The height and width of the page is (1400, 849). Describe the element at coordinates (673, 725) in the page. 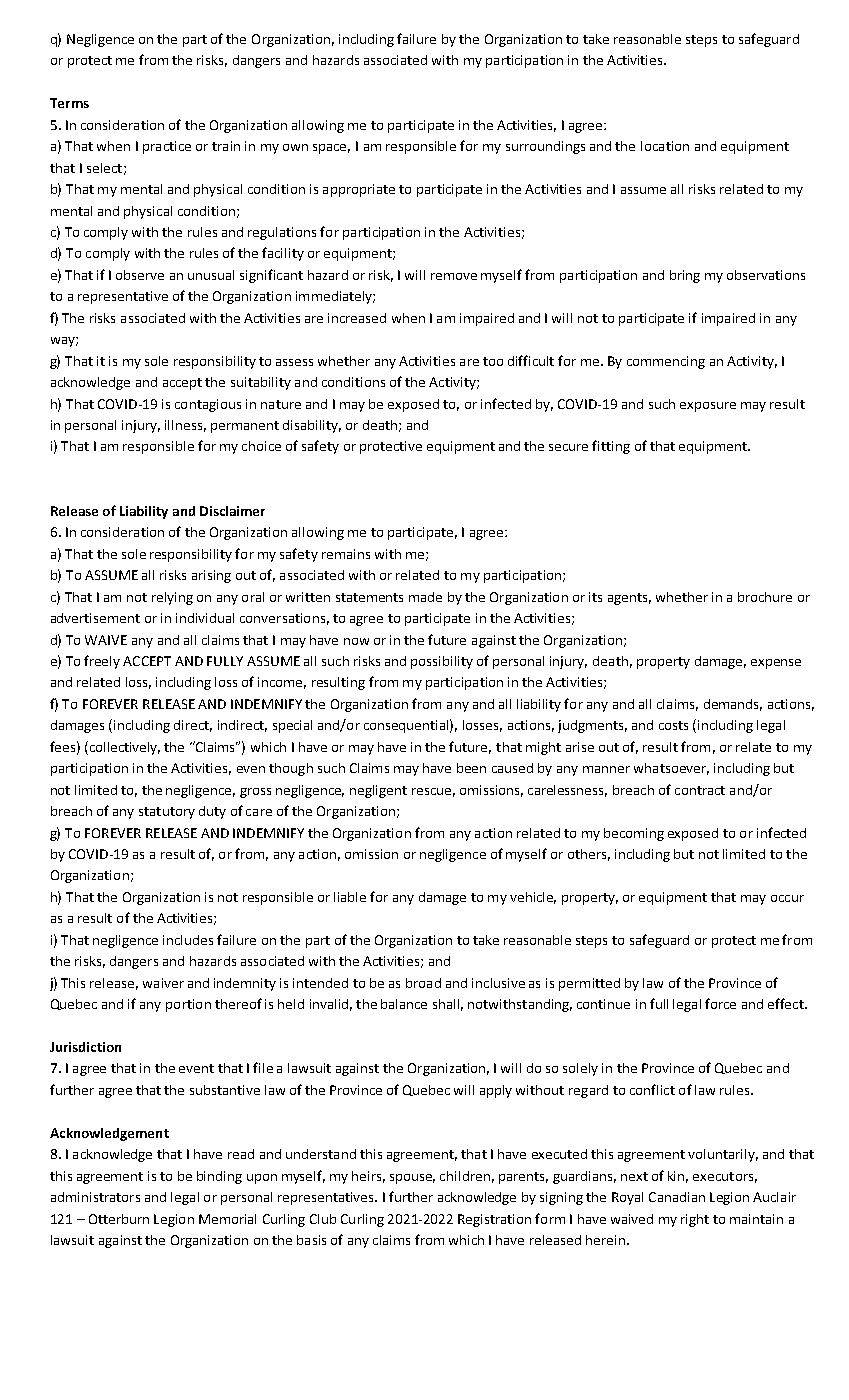

I see `costs` at that location.
